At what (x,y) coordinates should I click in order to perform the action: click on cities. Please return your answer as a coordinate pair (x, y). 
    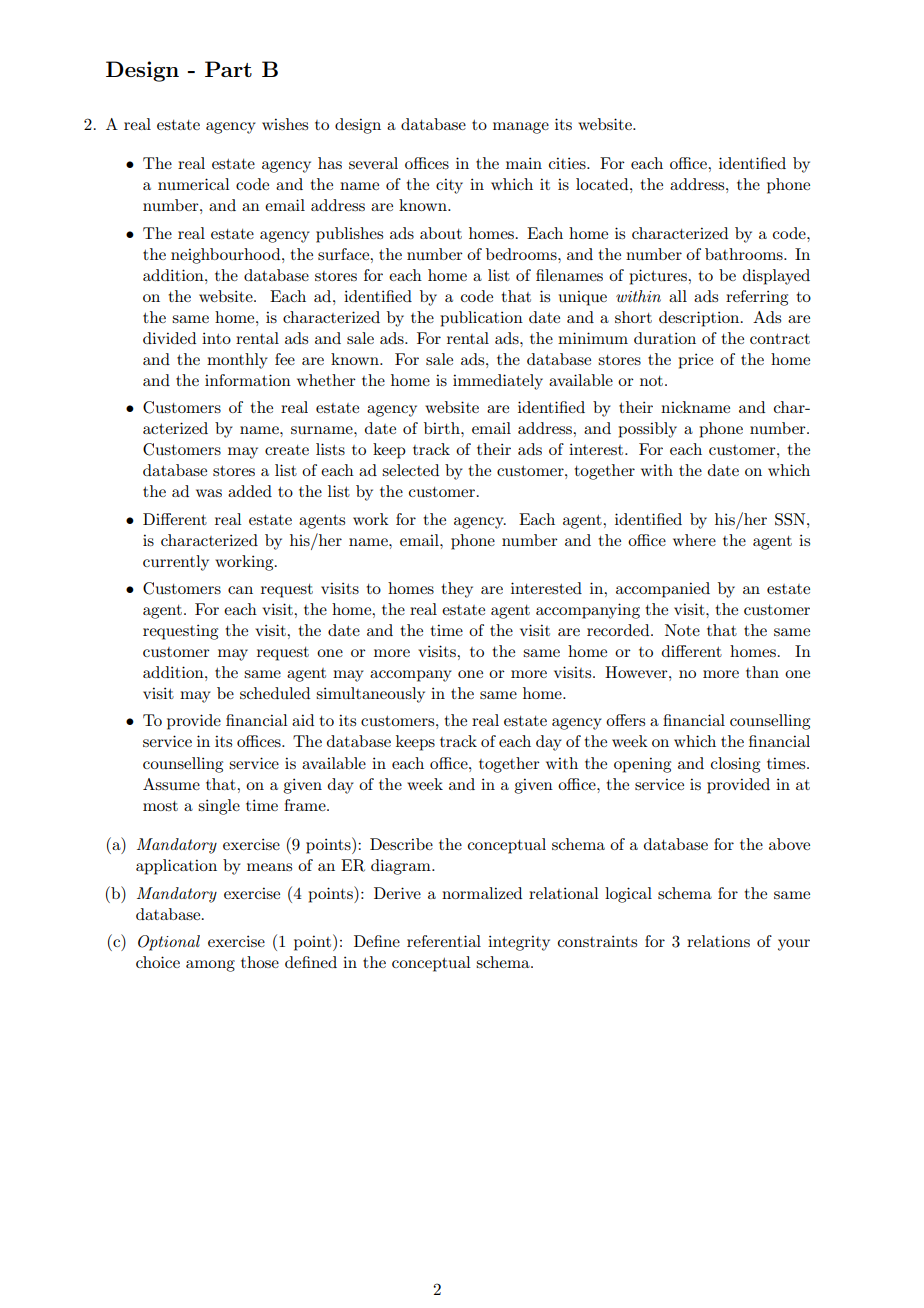
    Looking at the image, I should click on (568, 163).
